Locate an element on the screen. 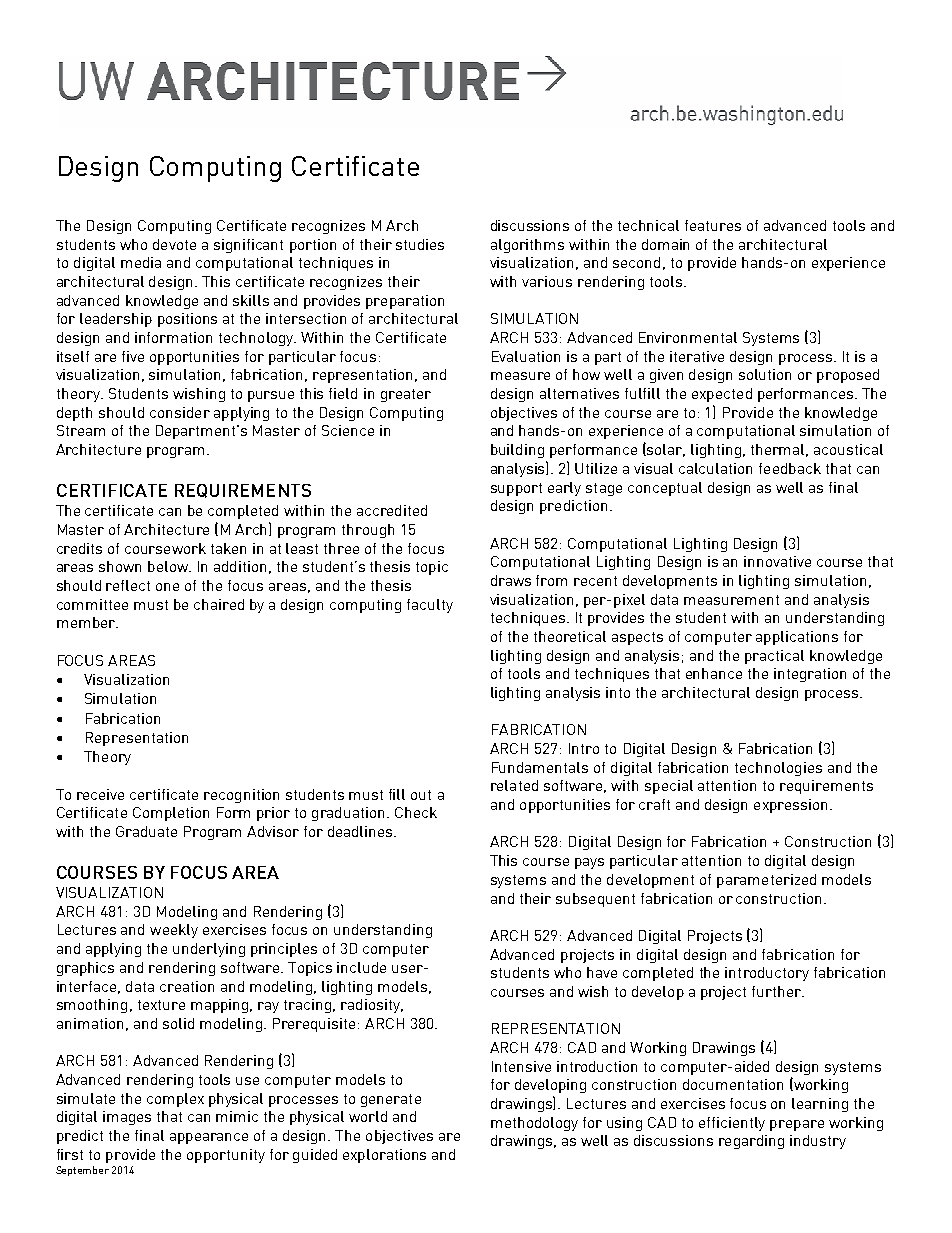 The image size is (952, 1233). include is located at coordinates (361, 967).
